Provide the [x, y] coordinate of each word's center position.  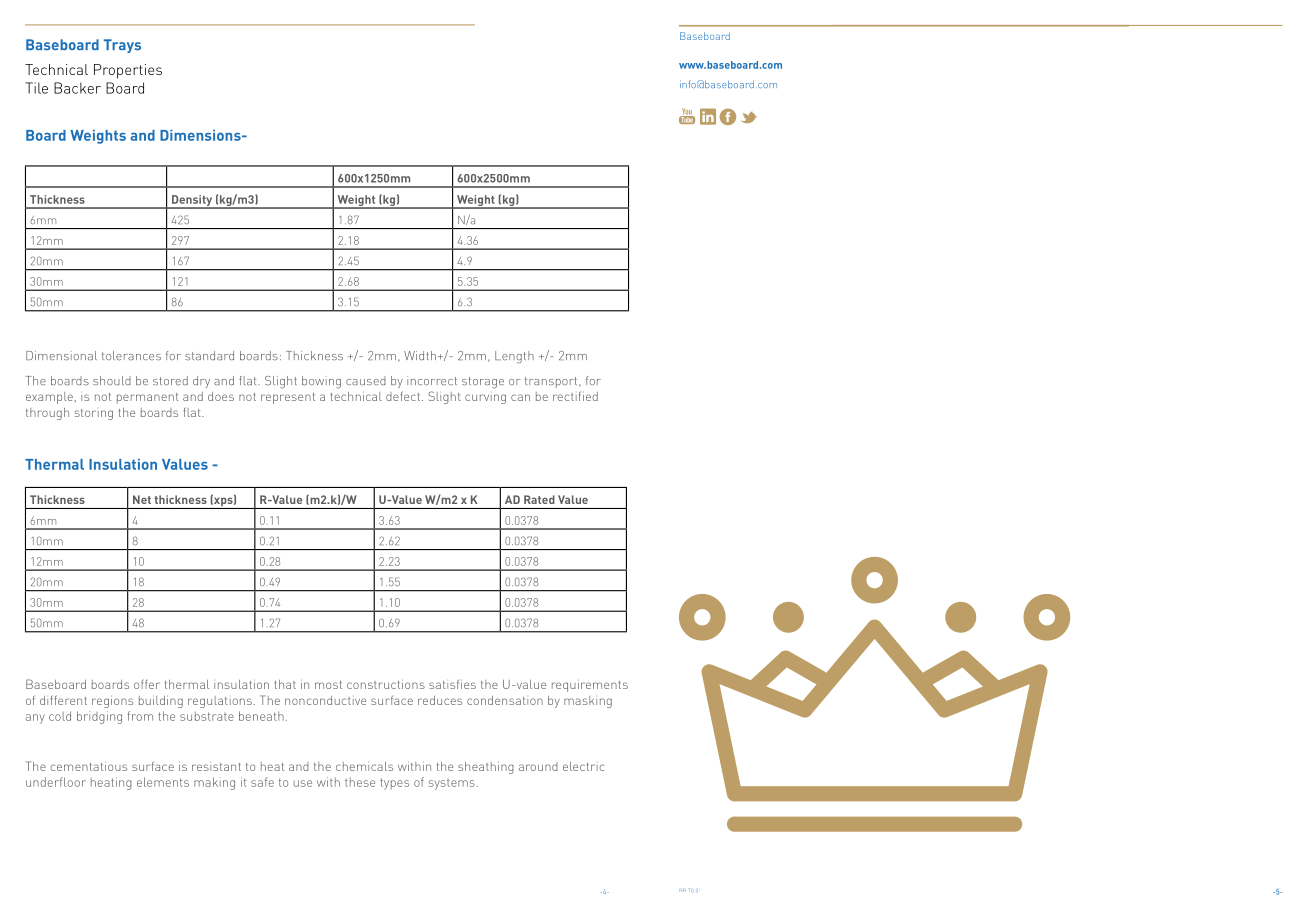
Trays [122, 46]
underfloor [56, 782]
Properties [128, 71]
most [328, 685]
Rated [539, 499]
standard [209, 356]
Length [514, 357]
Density [192, 201]
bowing [321, 382]
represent [288, 398]
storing [94, 414]
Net [142, 499]
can [520, 397]
